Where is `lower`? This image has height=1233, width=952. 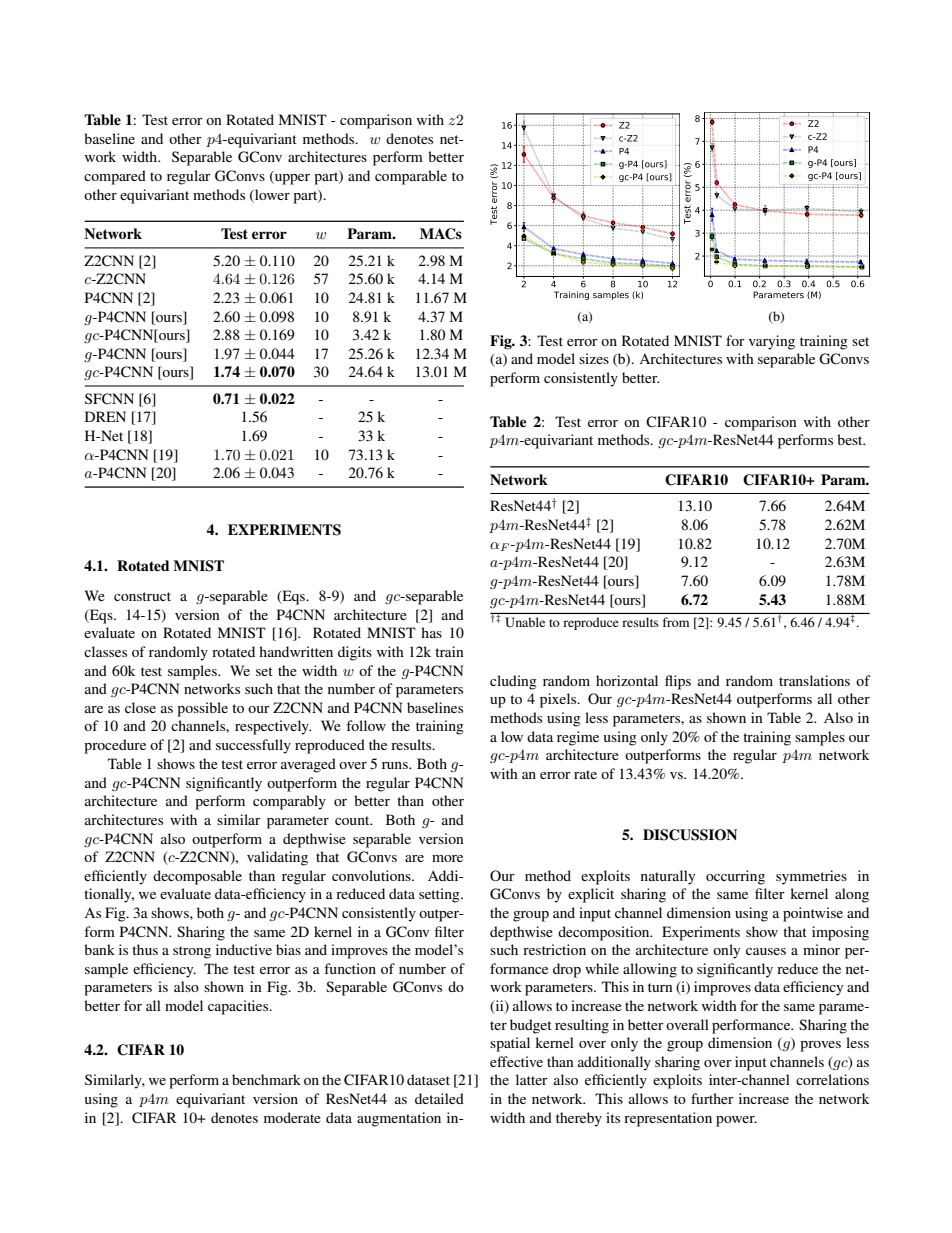 lower is located at coordinates (271, 194).
